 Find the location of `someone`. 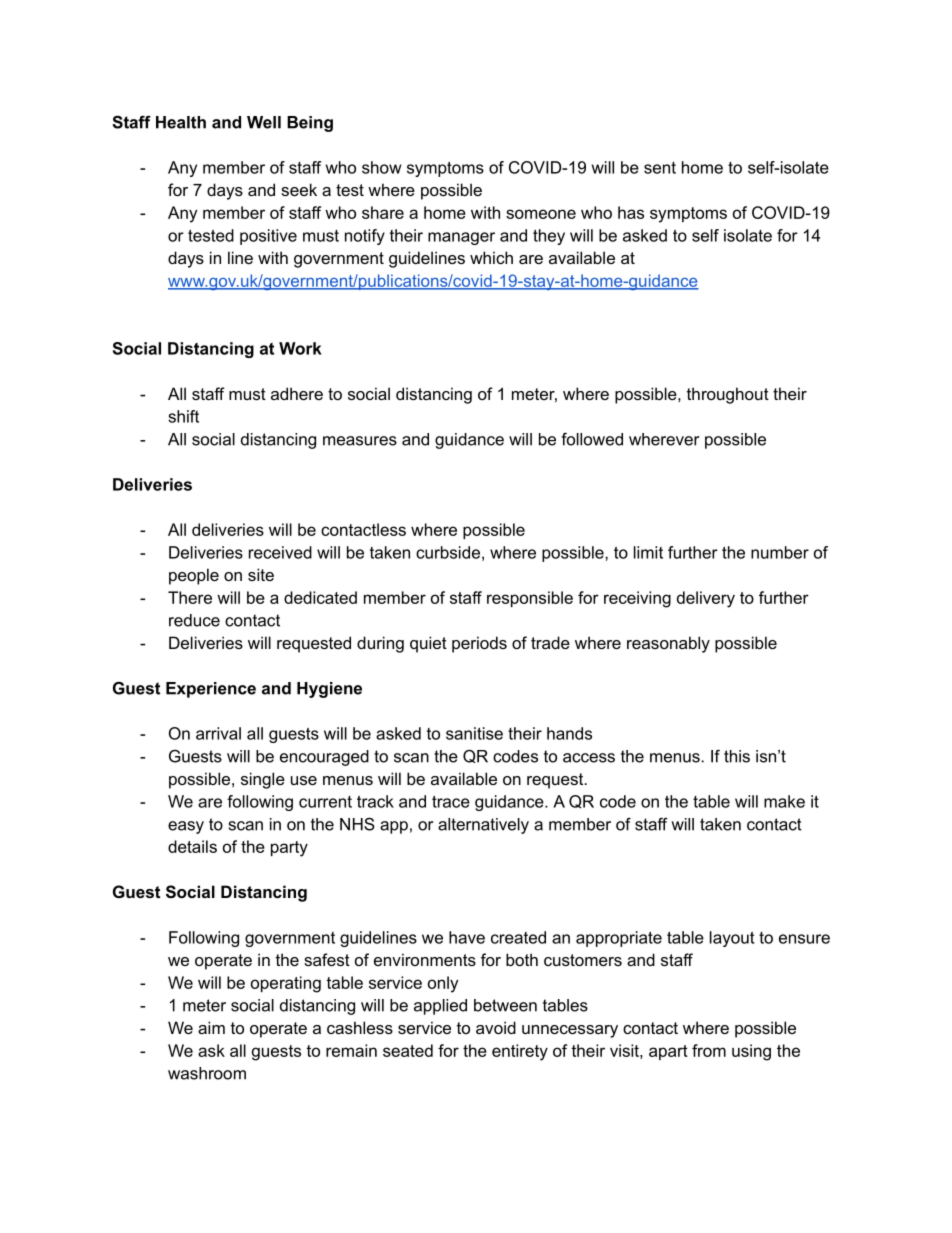

someone is located at coordinates (541, 214).
